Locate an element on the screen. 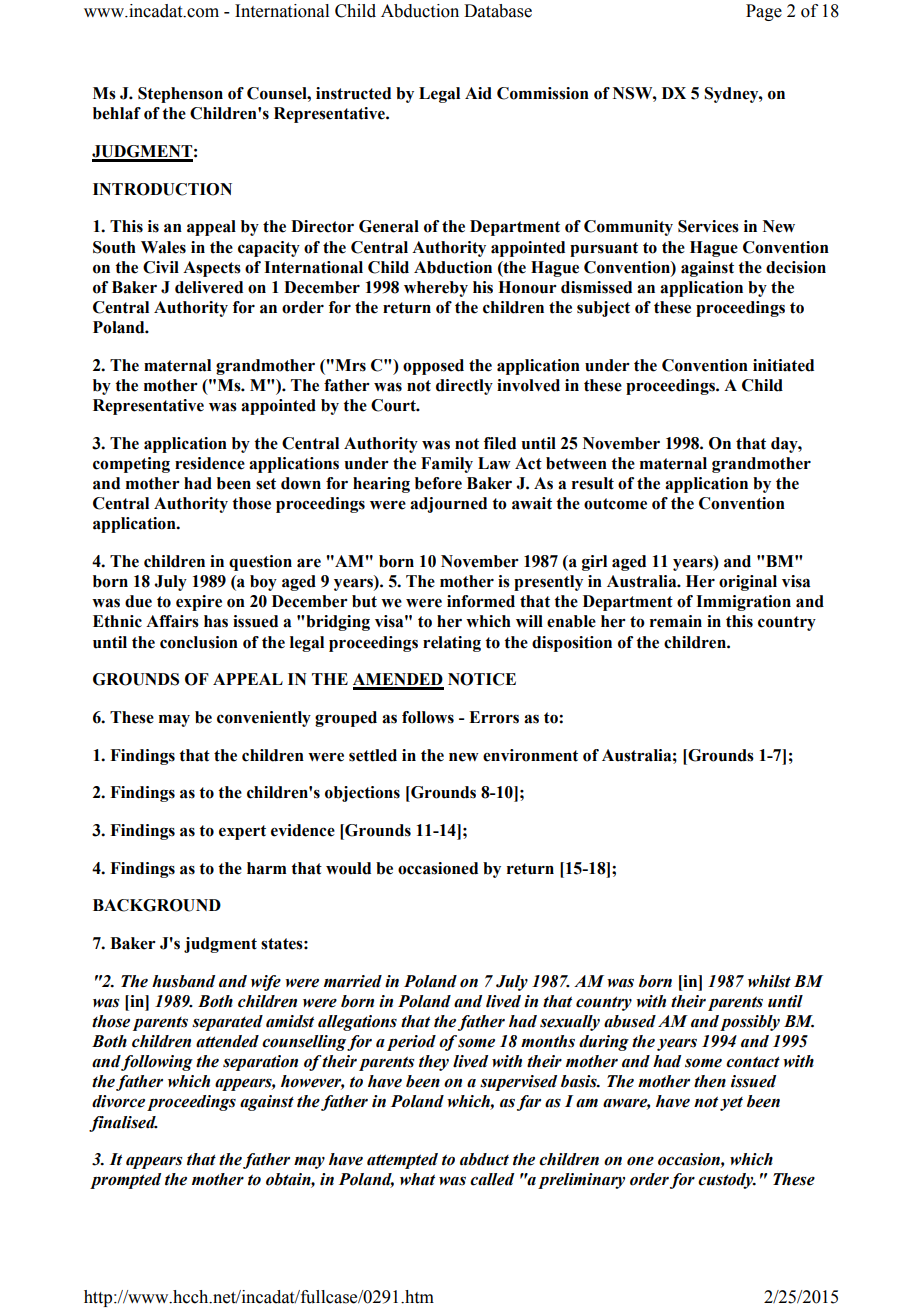 The height and width of the screenshot is (1308, 924). initiated is located at coordinates (783, 365).
